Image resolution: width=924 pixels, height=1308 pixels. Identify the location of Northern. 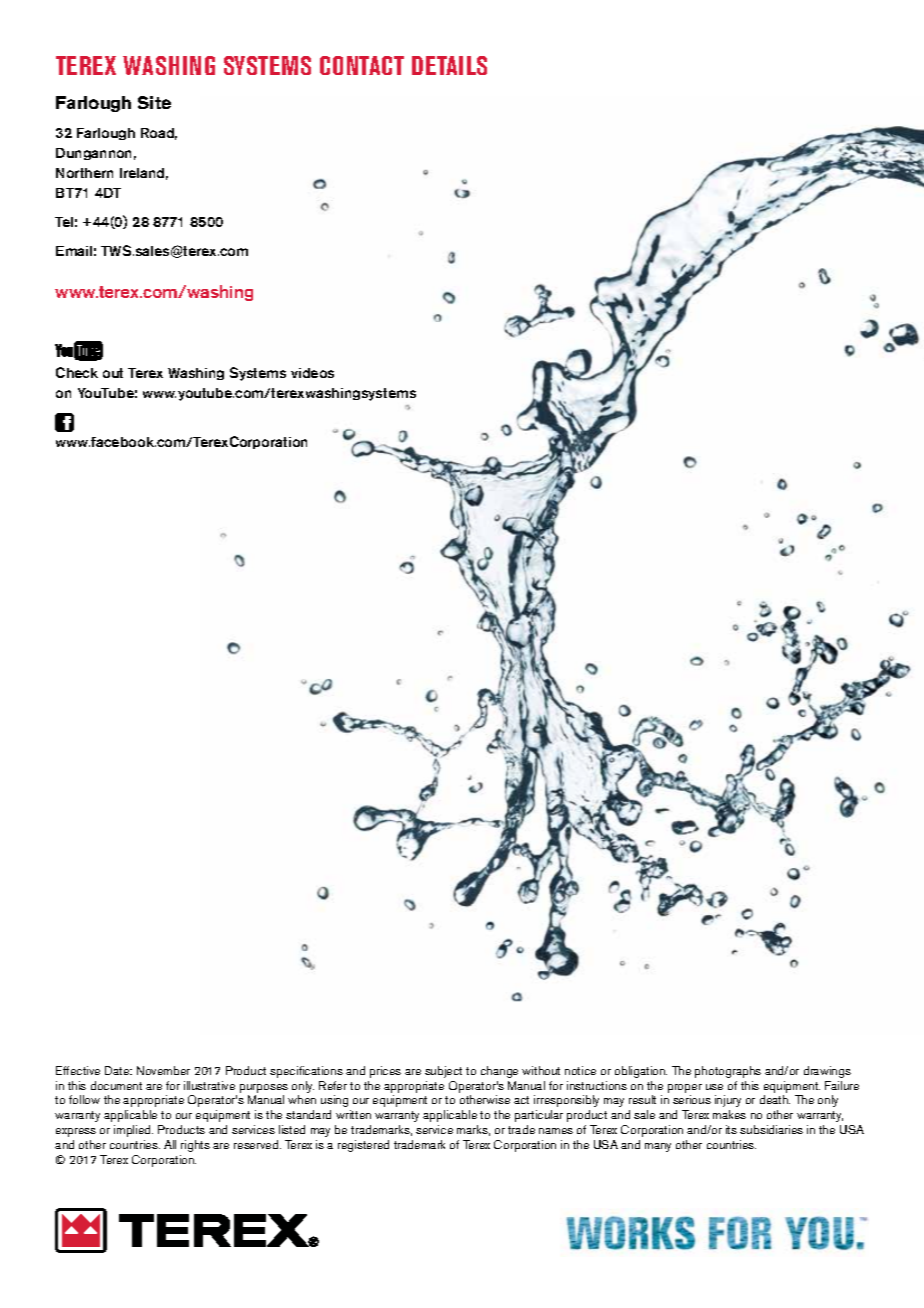
(84, 173).
